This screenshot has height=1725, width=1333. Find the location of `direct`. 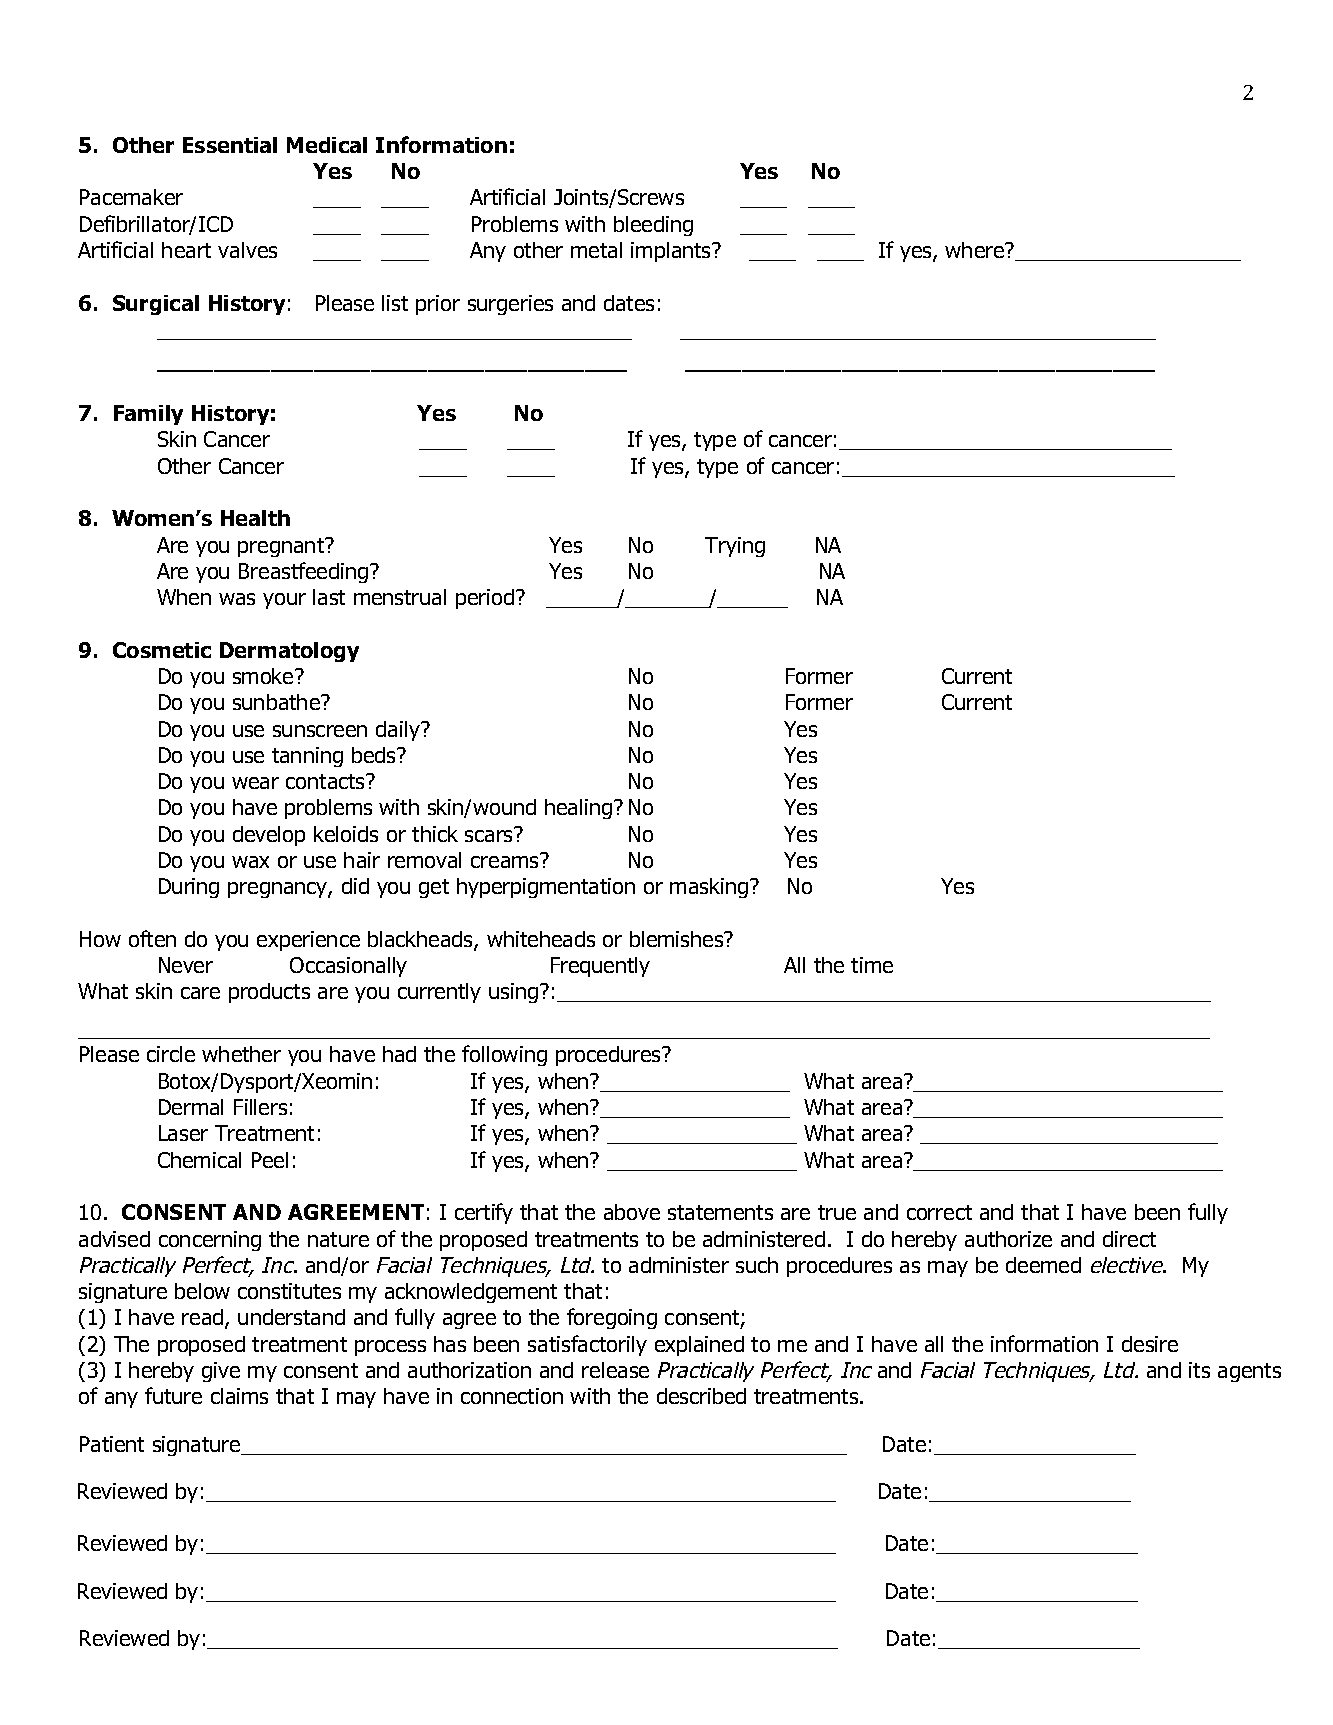

direct is located at coordinates (1129, 1239).
